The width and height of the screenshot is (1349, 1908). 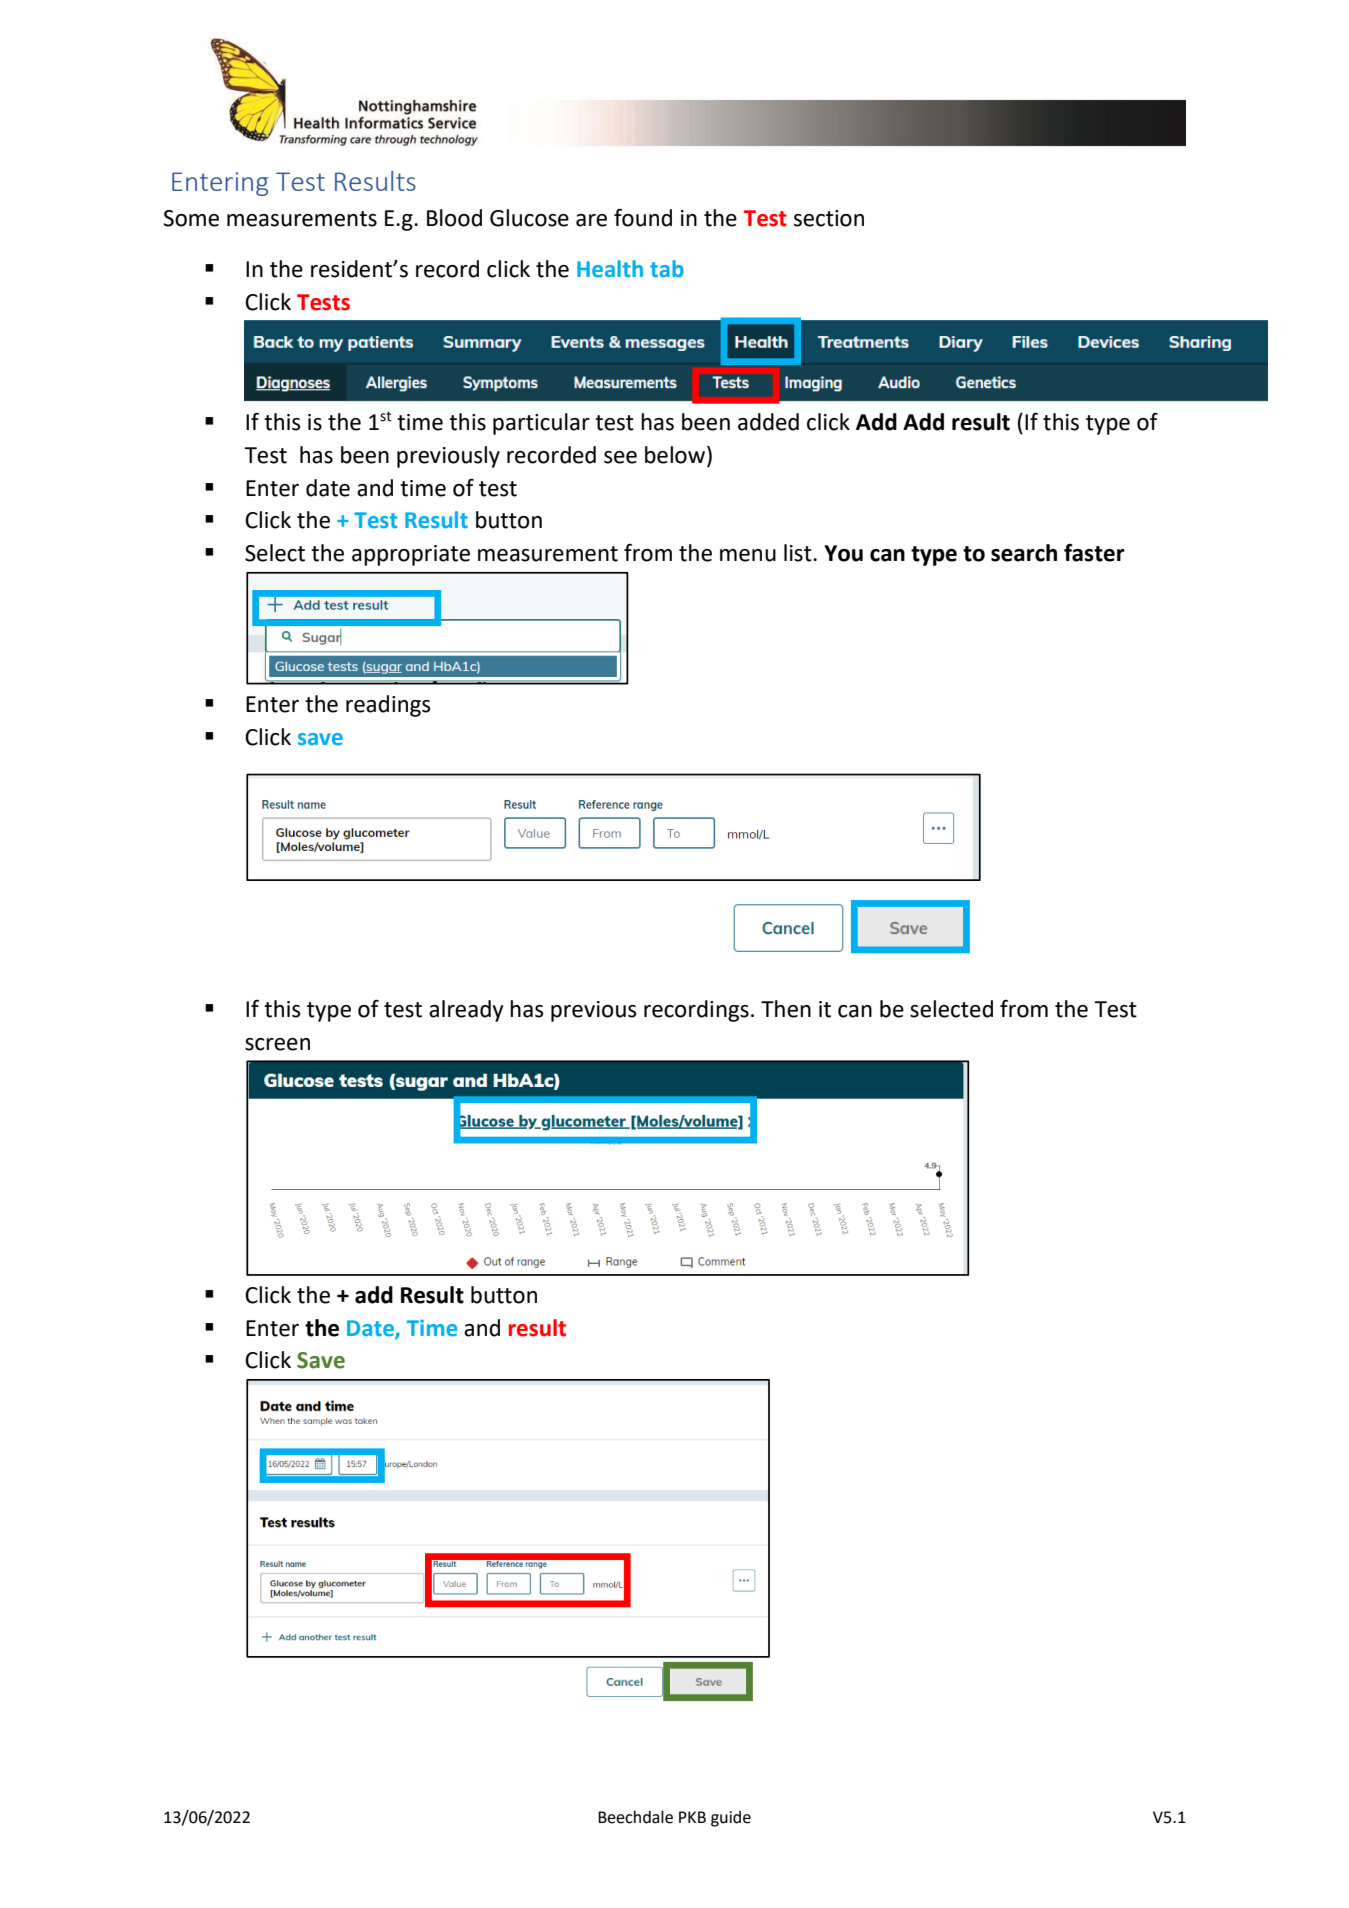 I want to click on search, so click(x=1024, y=553).
